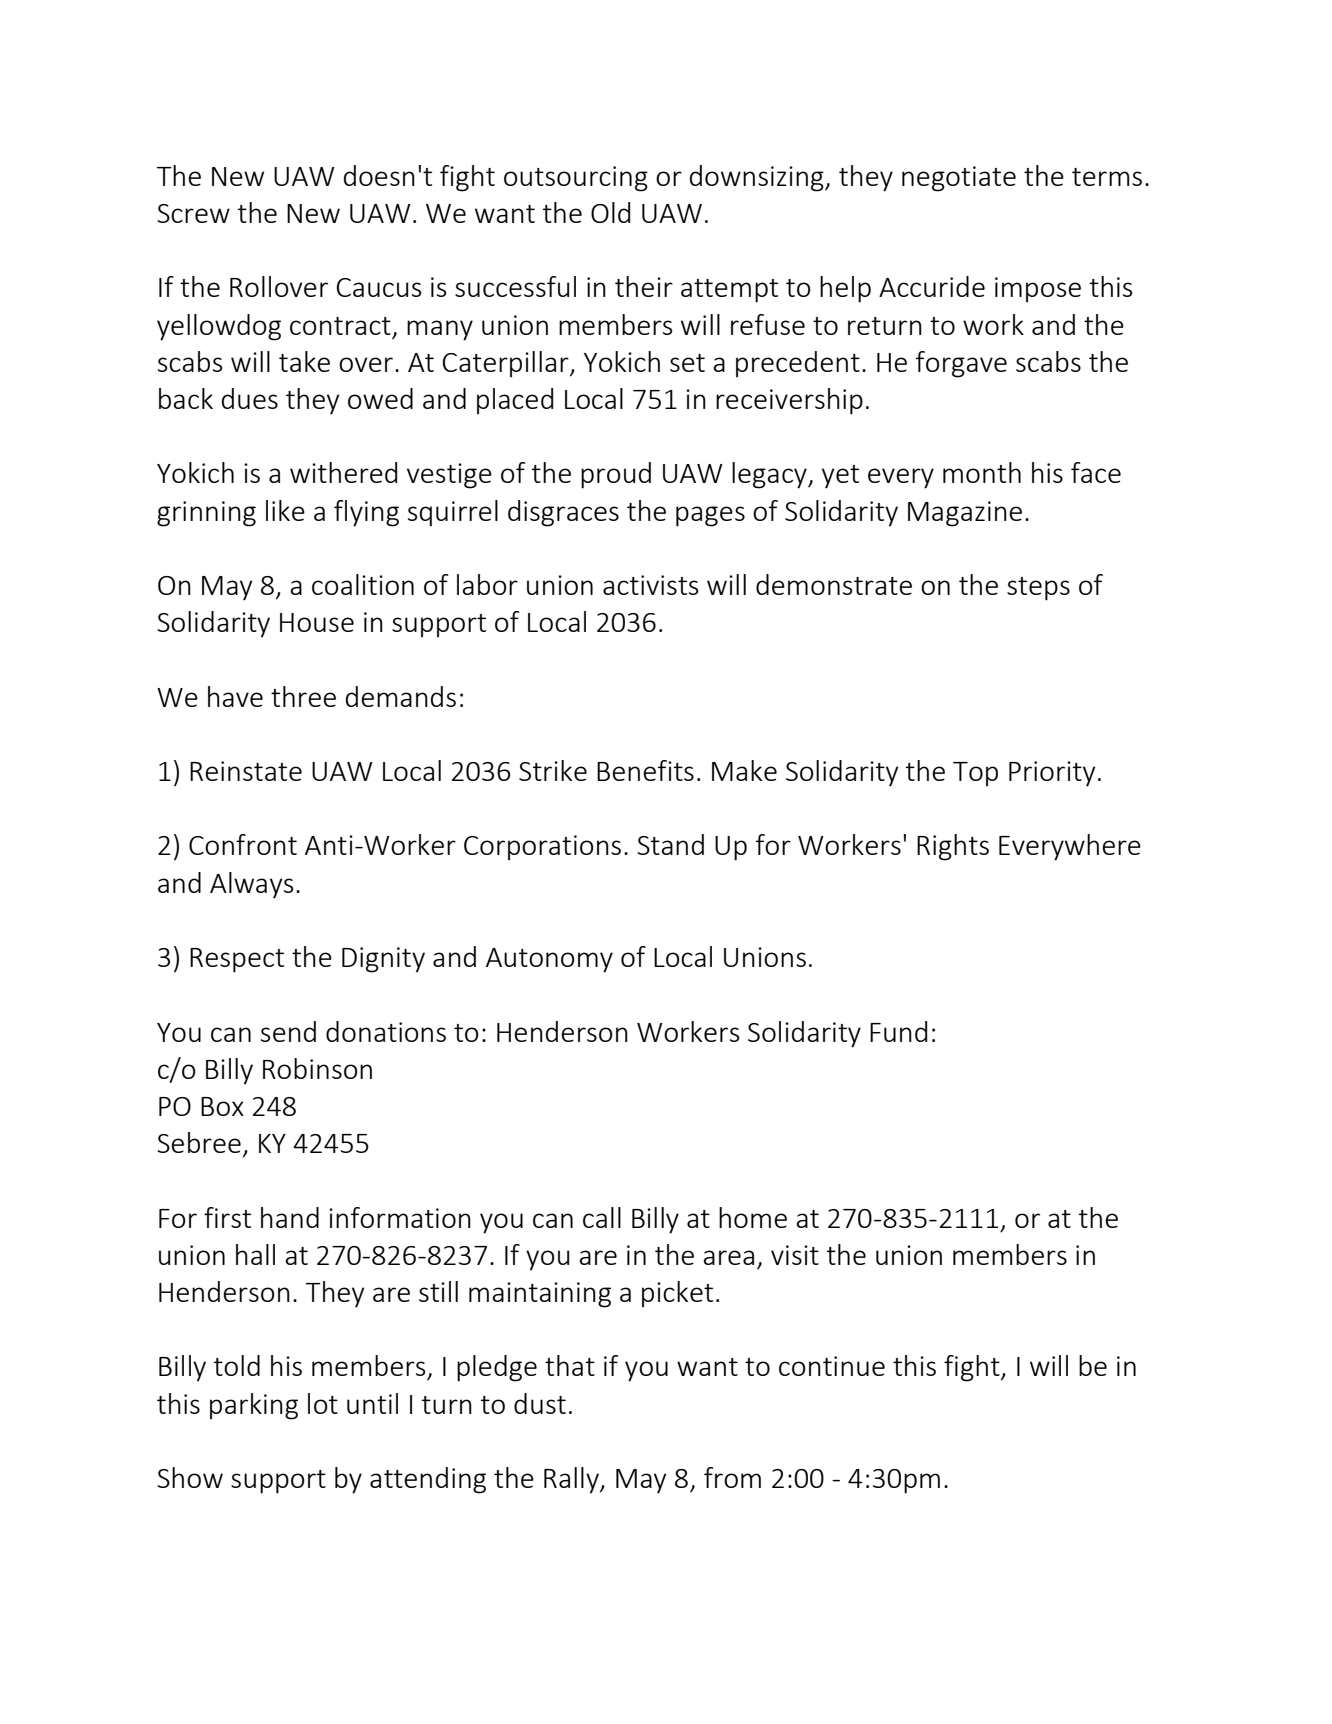  Describe the element at coordinates (953, 847) in the page. I see `Rights` at that location.
